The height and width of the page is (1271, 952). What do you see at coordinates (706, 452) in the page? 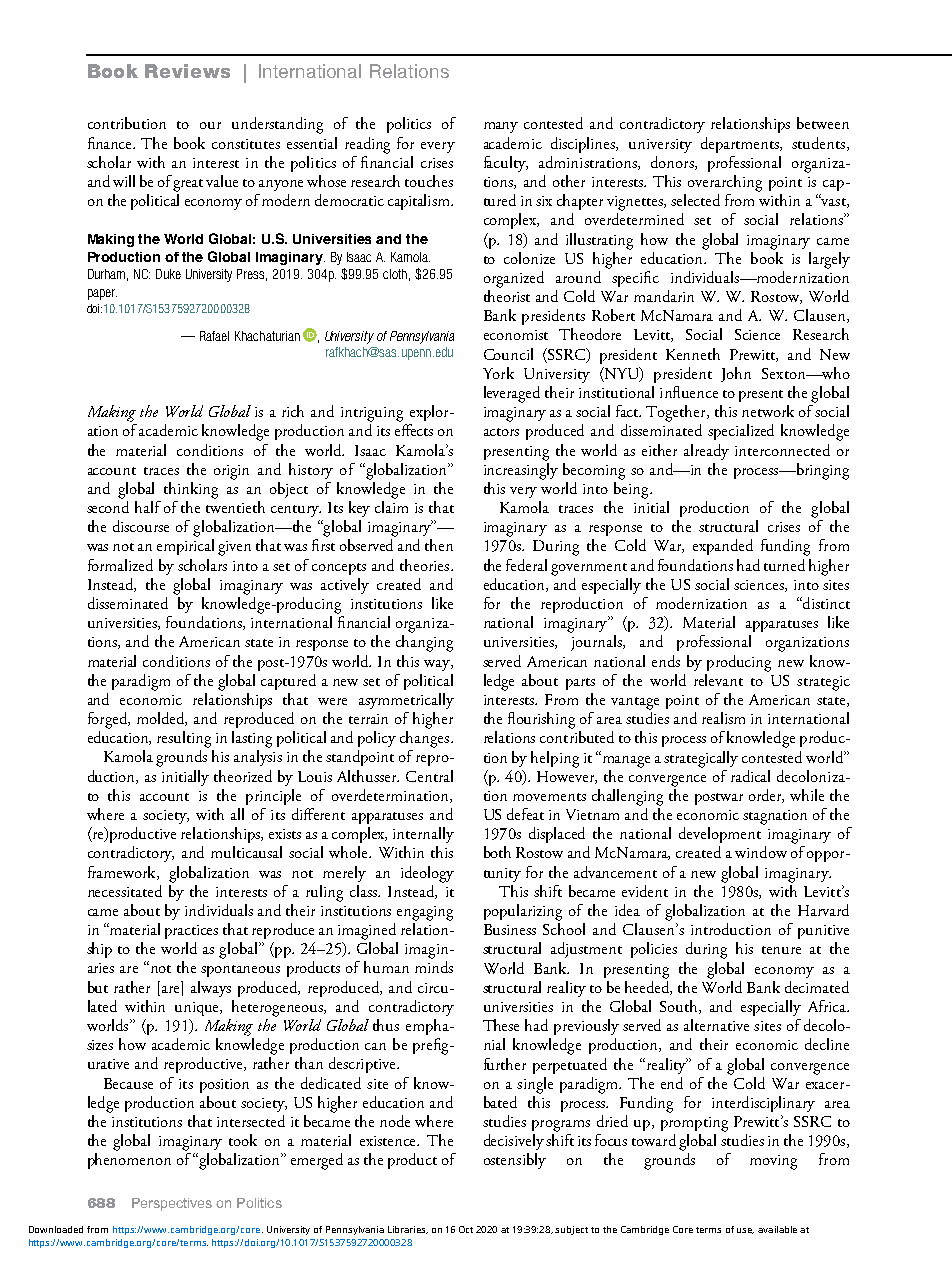
I see `already` at bounding box center [706, 452].
